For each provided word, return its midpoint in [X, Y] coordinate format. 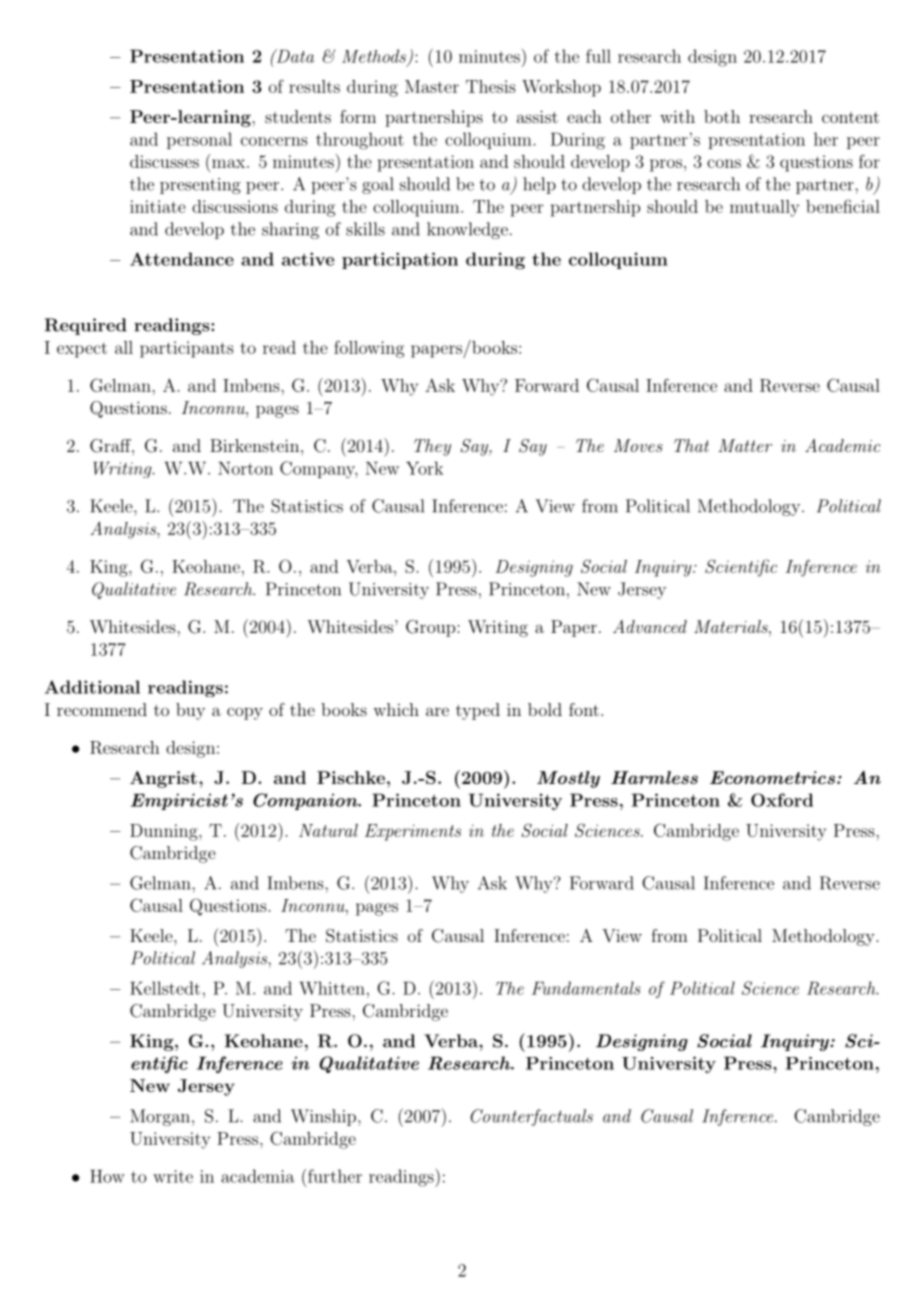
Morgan [160, 1117]
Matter [745, 445]
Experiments [413, 832]
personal [199, 140]
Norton [245, 468]
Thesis [491, 86]
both [722, 116]
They [432, 447]
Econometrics [772, 777]
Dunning [165, 832]
